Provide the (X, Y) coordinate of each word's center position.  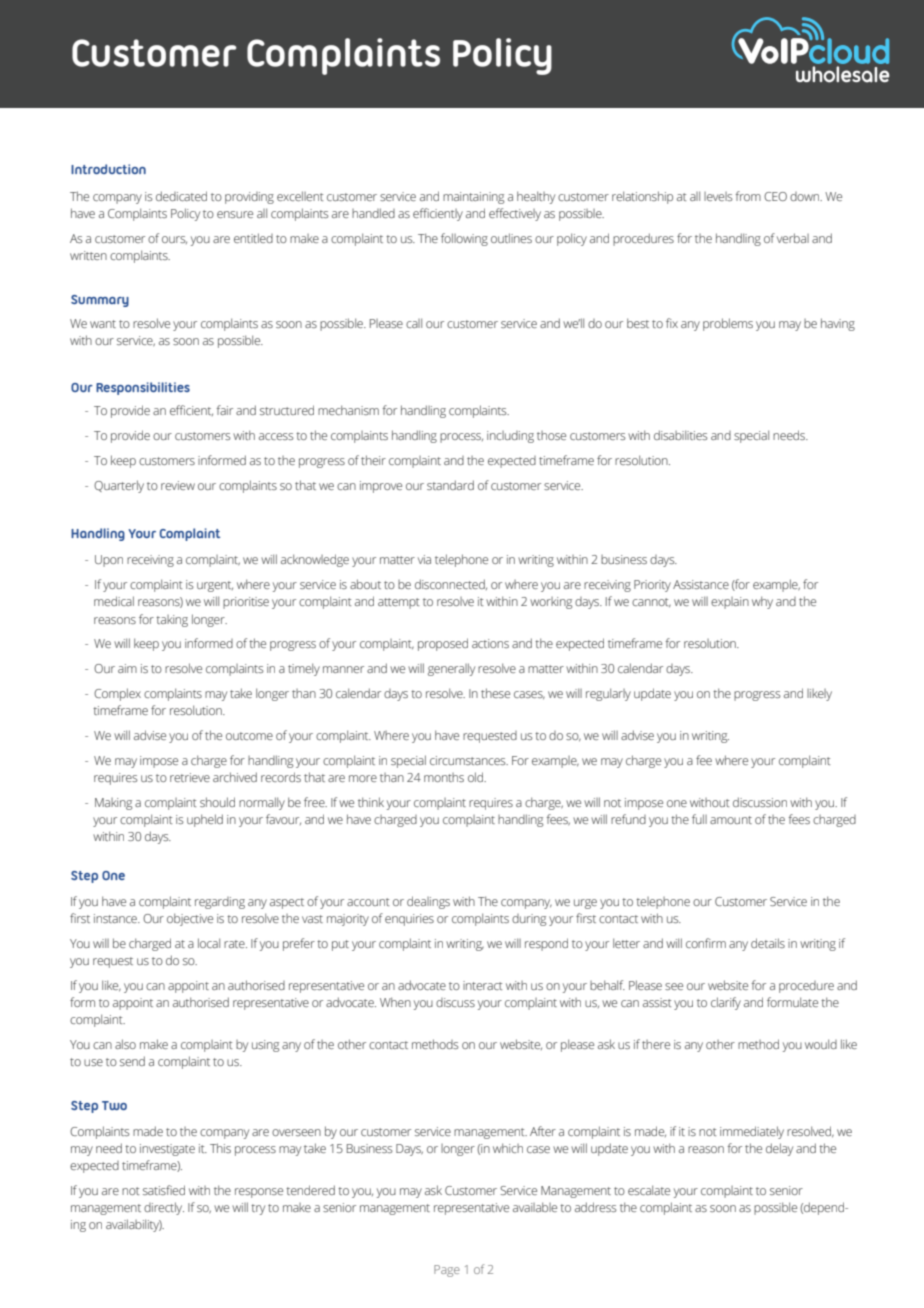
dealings (428, 902)
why (762, 602)
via (424, 559)
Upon (109, 561)
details (768, 943)
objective (190, 919)
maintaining (473, 198)
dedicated (181, 196)
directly (164, 1208)
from (748, 196)
